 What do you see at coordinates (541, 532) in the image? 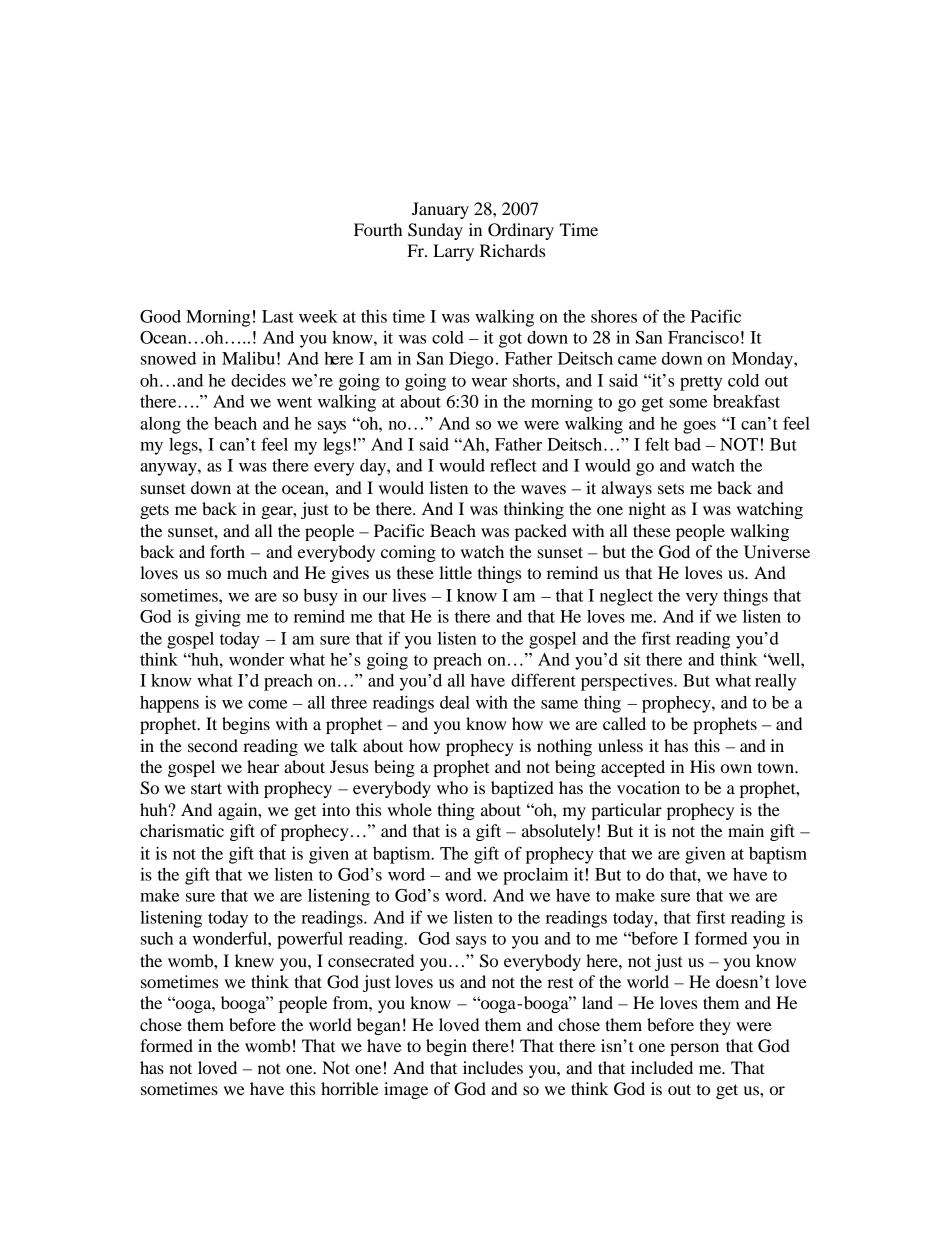
I see `packed` at bounding box center [541, 532].
